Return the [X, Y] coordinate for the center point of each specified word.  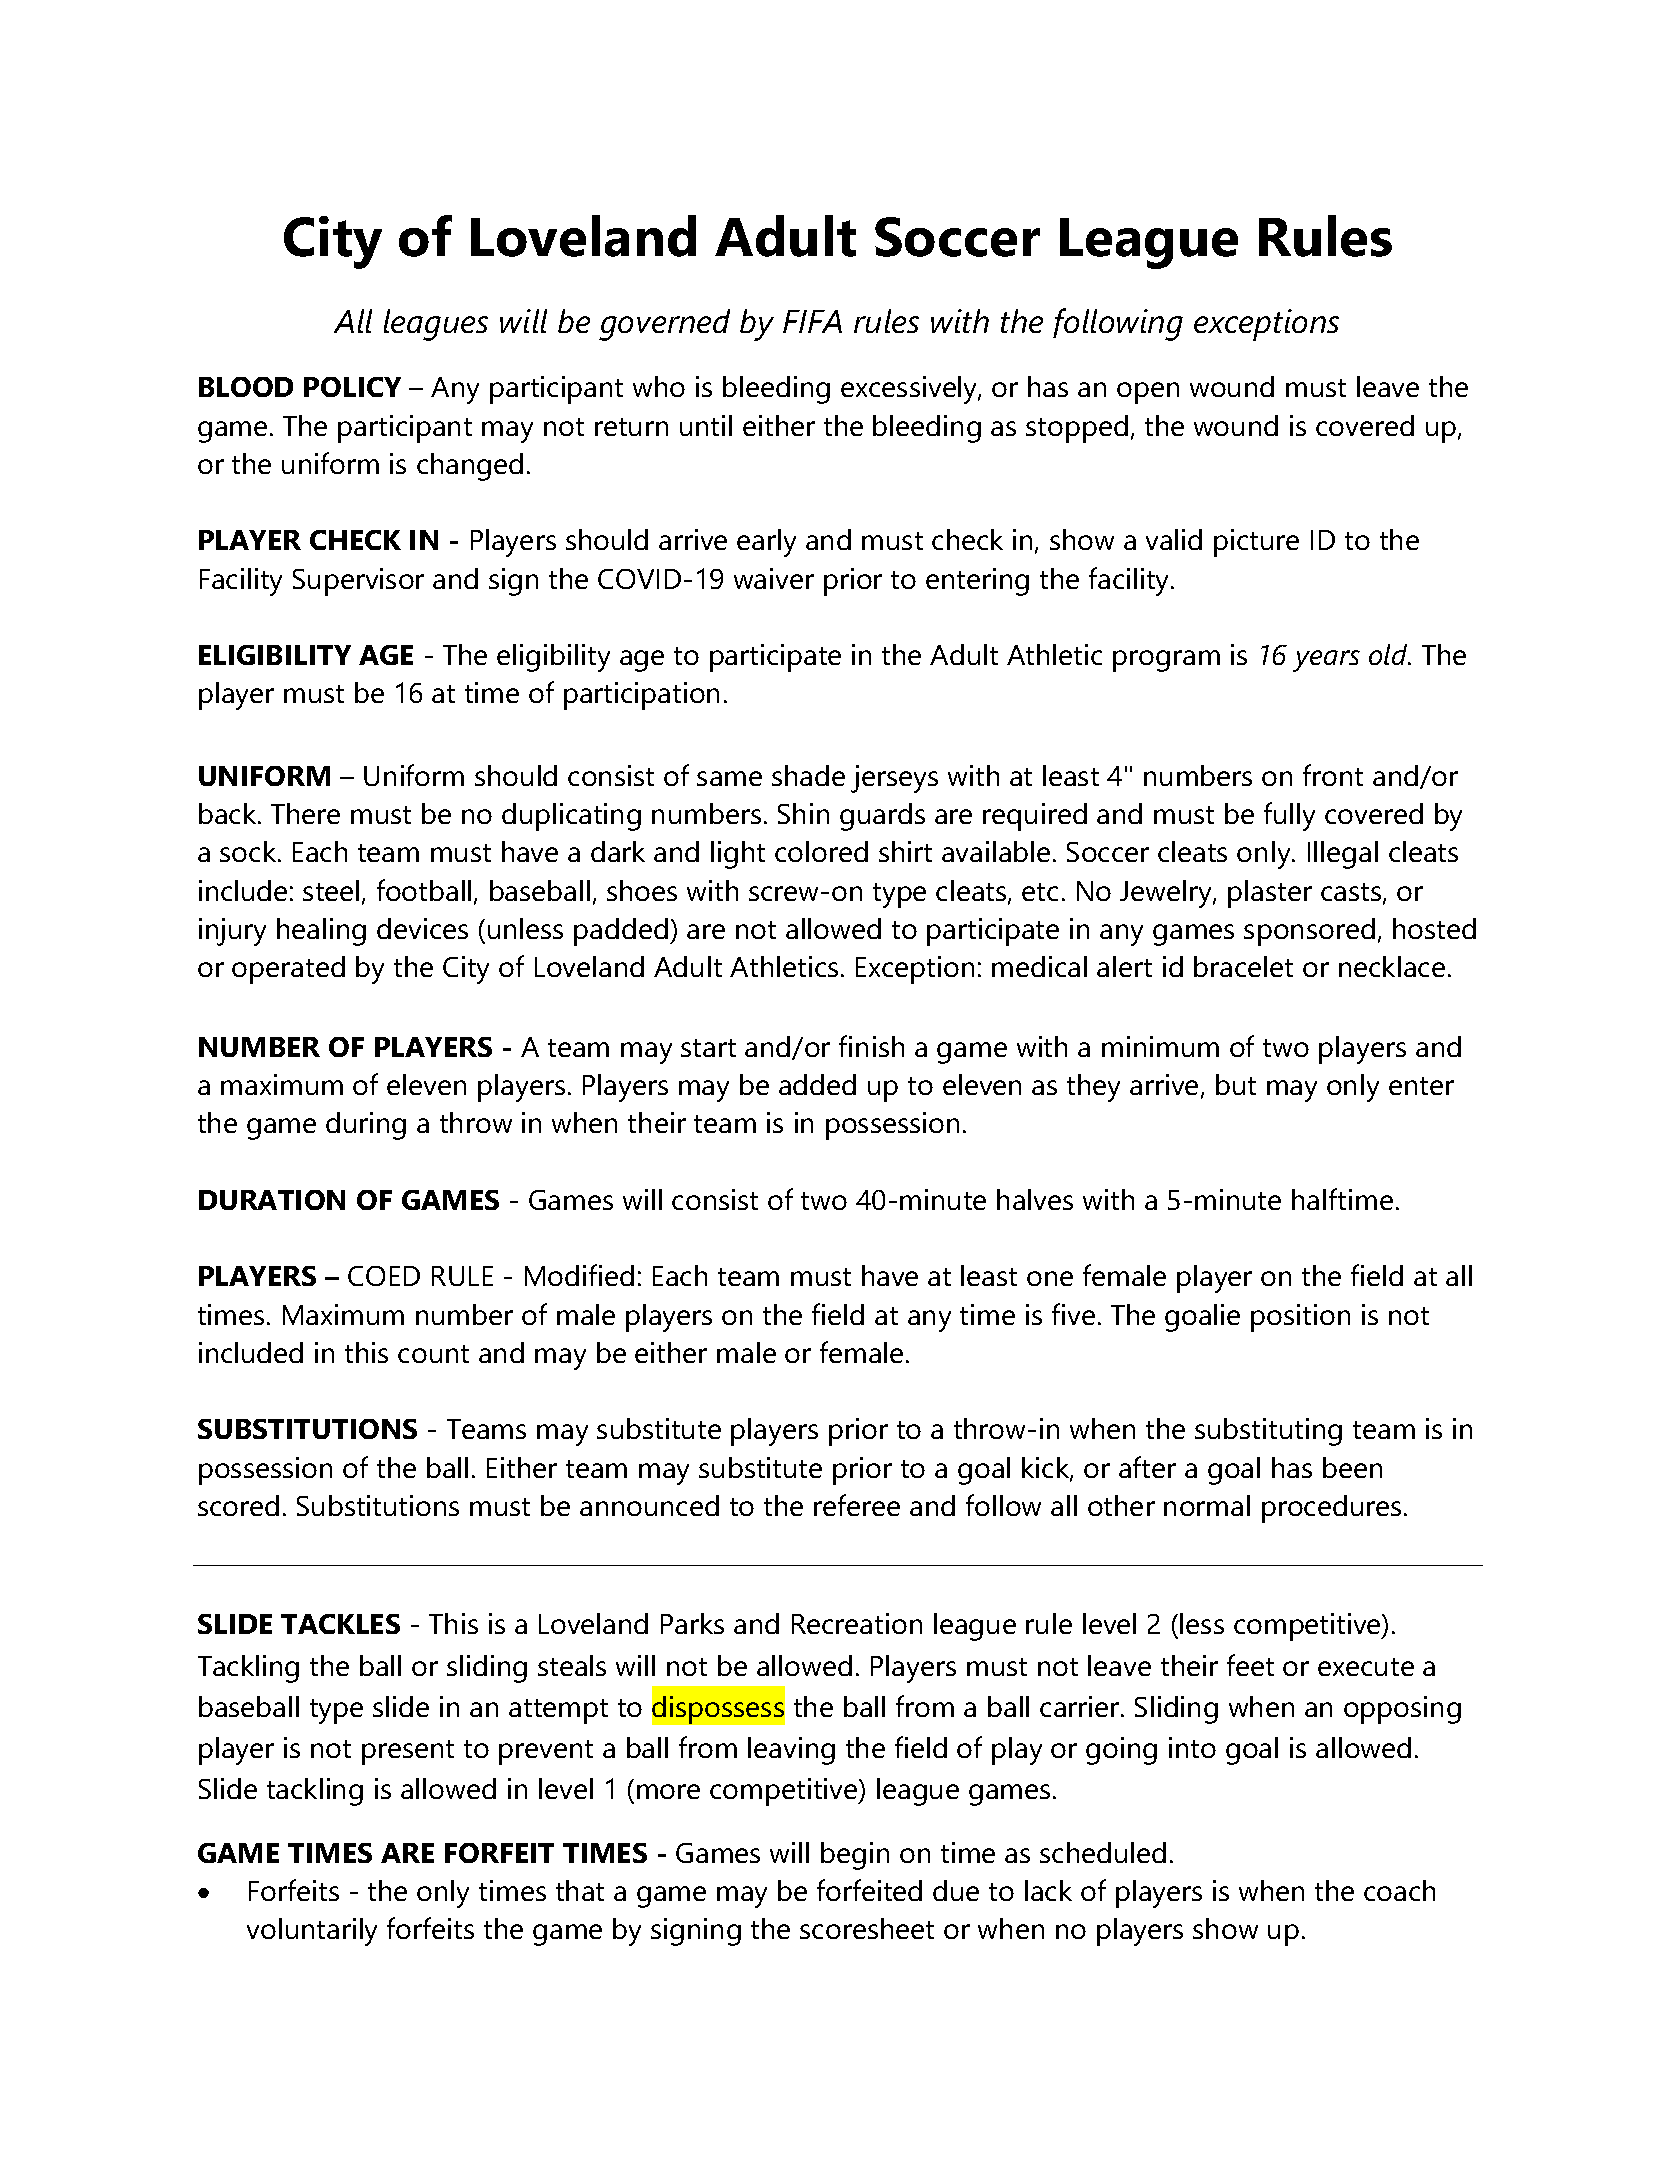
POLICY [352, 387]
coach [1399, 1890]
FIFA [812, 321]
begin [855, 1856]
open [1148, 393]
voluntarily [312, 1932]
